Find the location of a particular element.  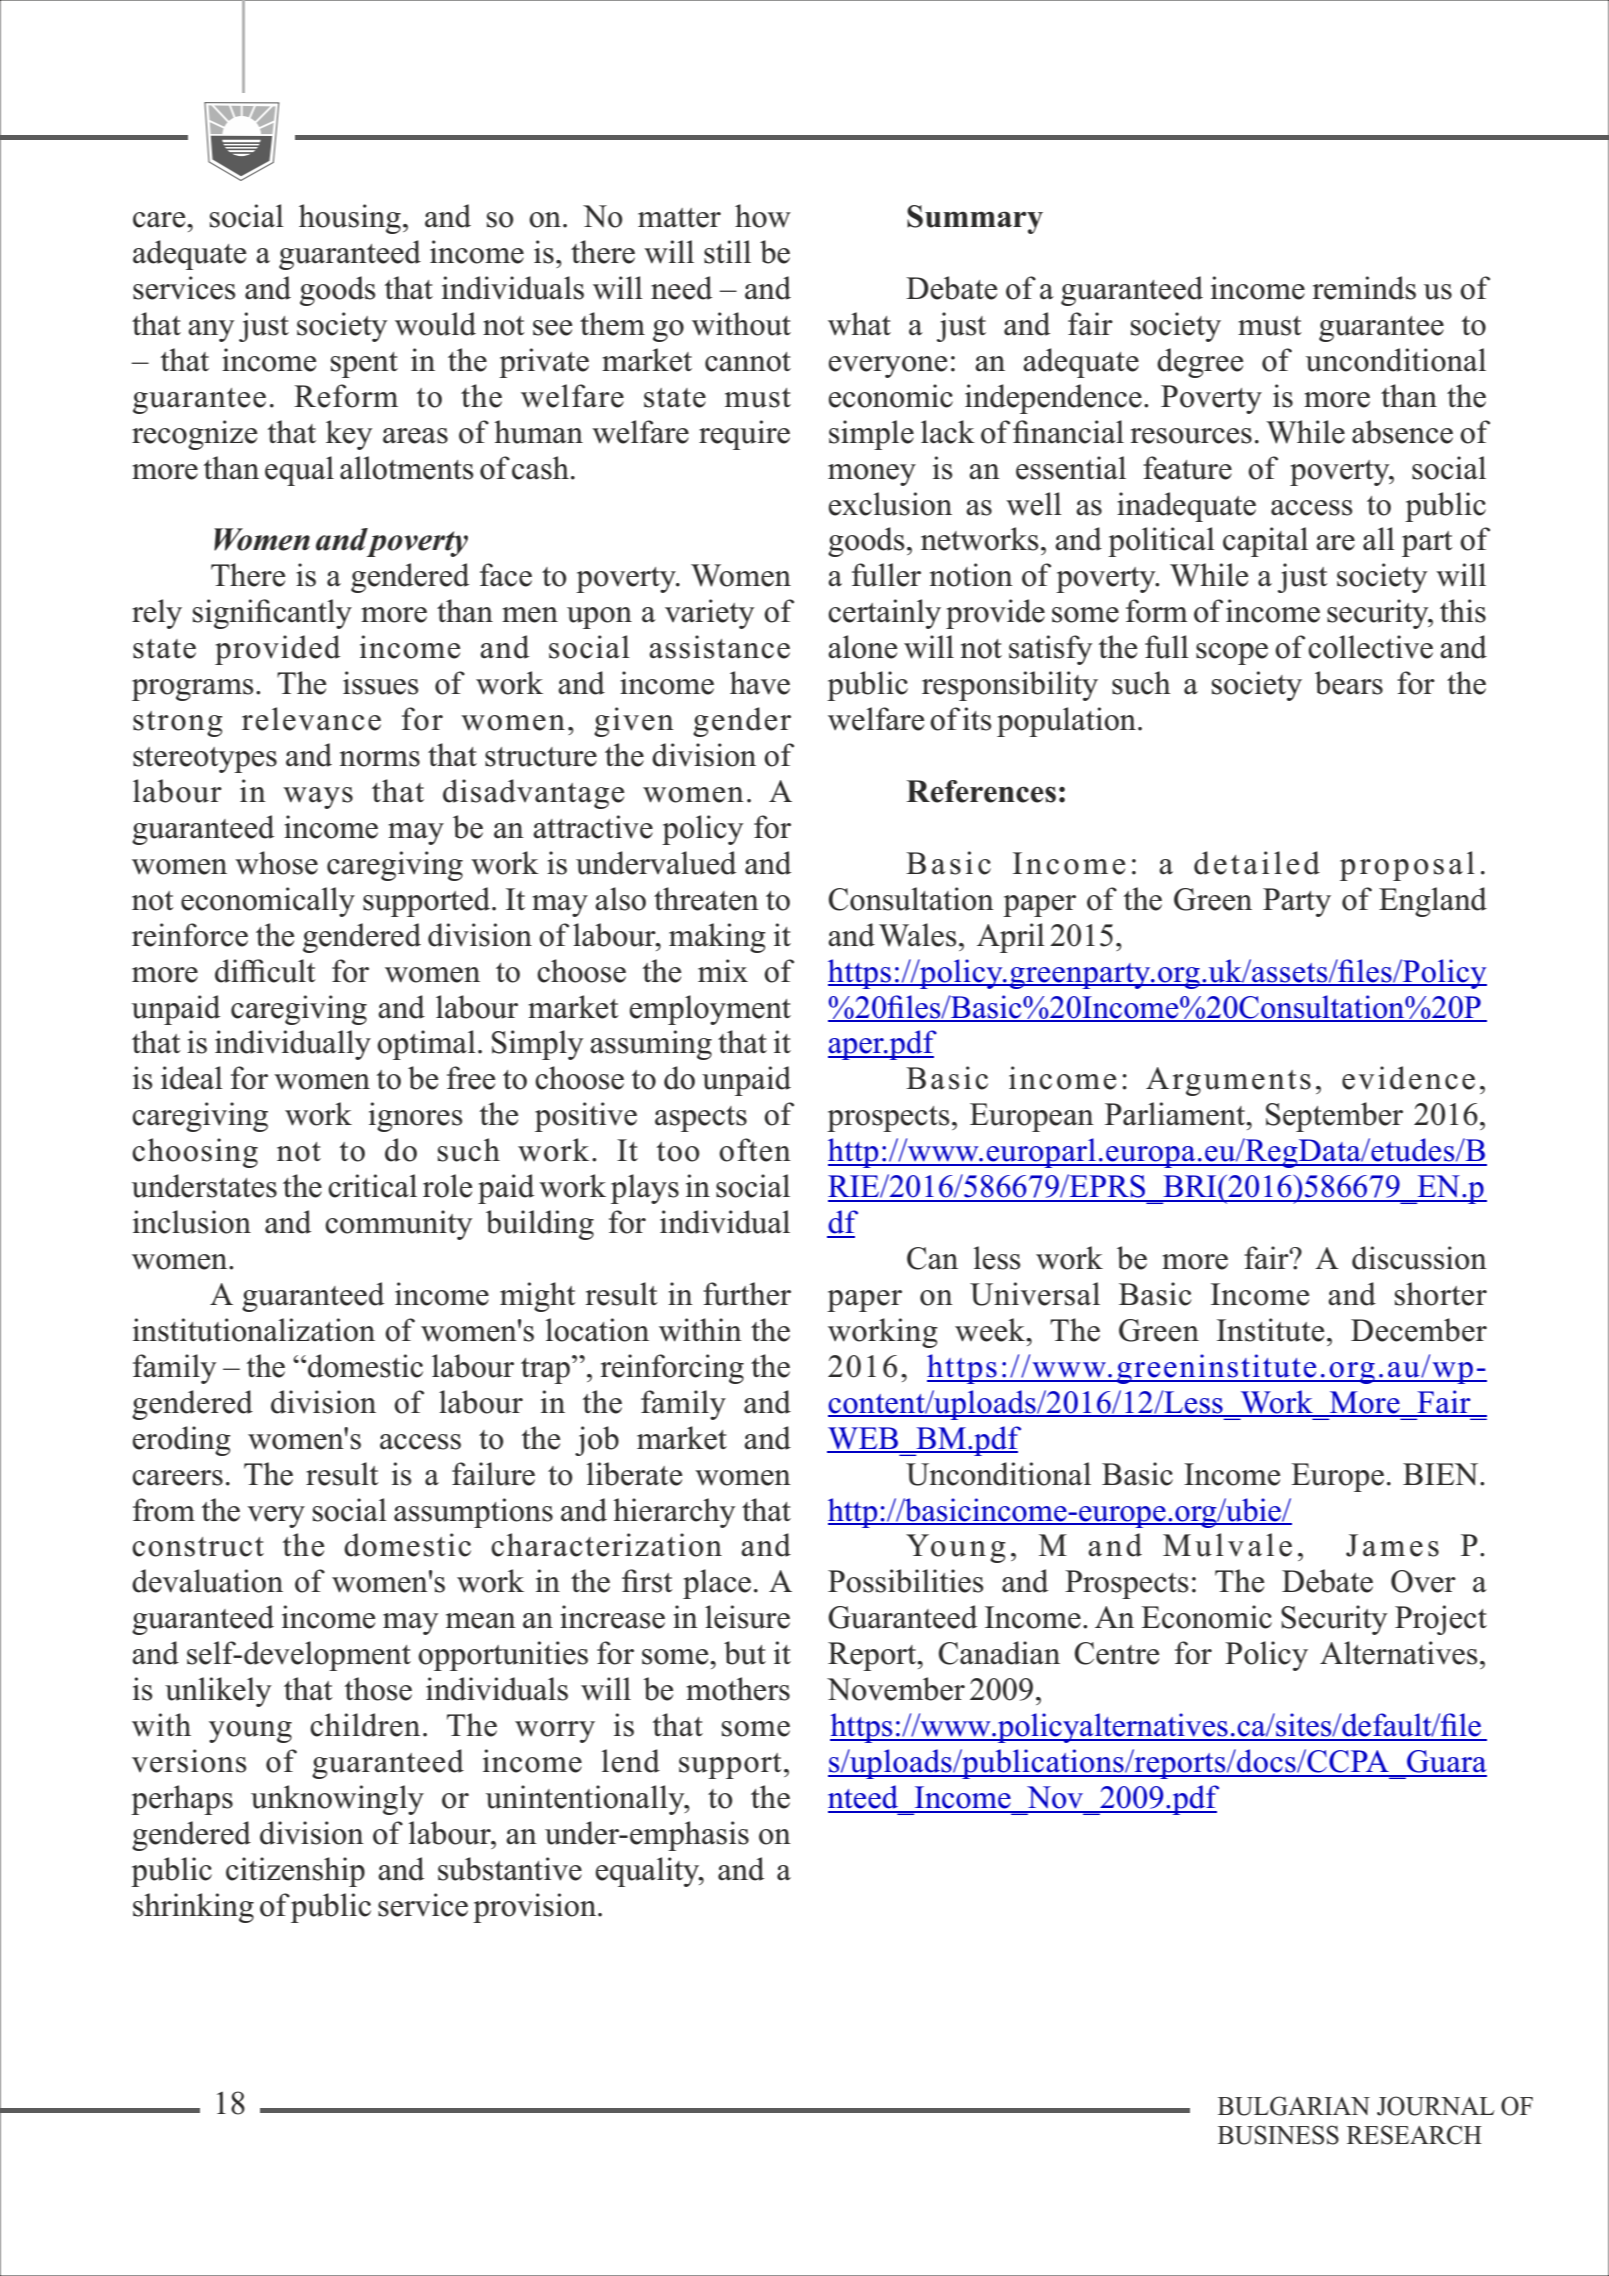

those is located at coordinates (378, 1689).
